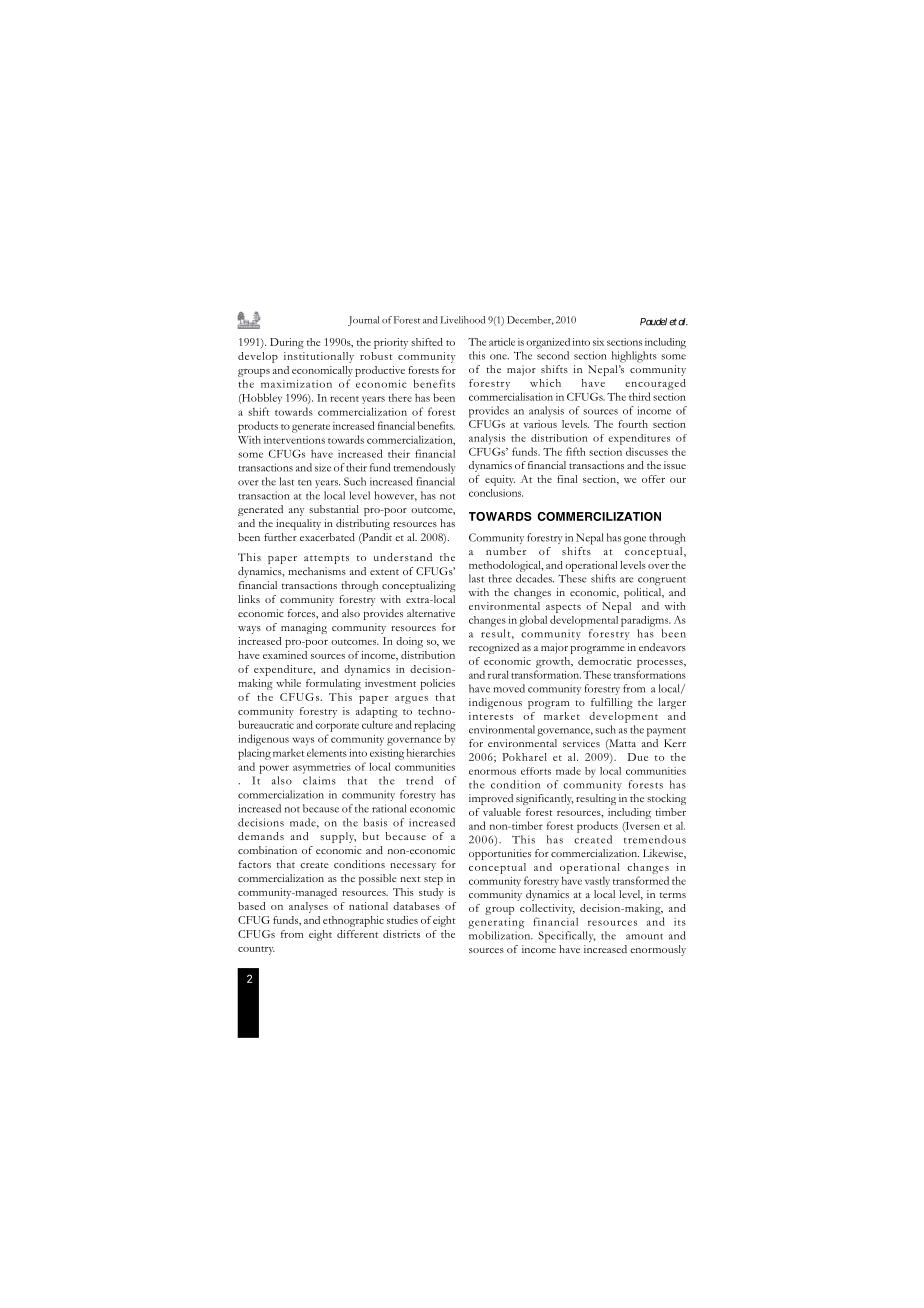 This screenshot has width=924, height=1308. What do you see at coordinates (598, 342) in the screenshot?
I see `six` at bounding box center [598, 342].
